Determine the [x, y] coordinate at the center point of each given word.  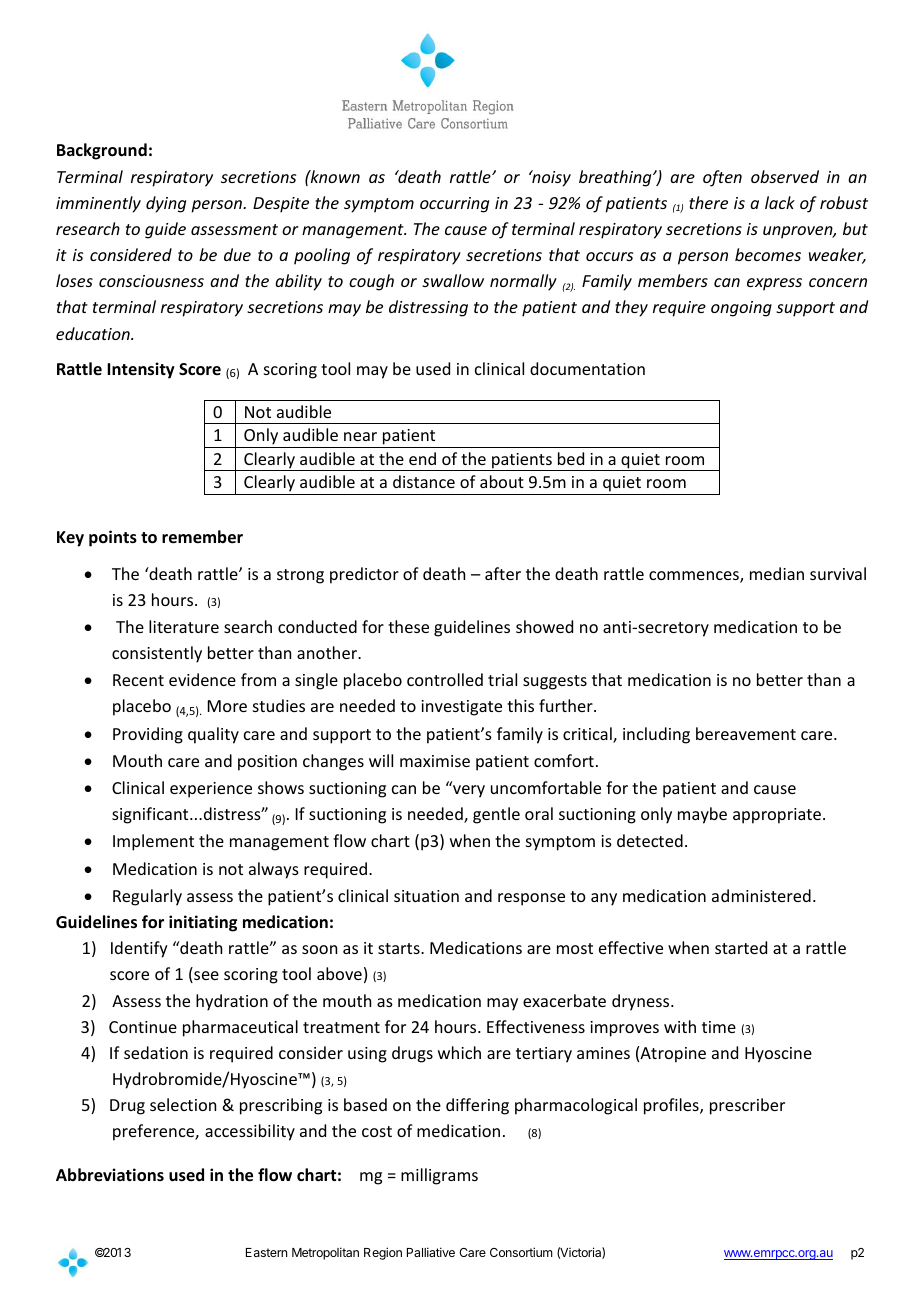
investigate [461, 708]
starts [400, 948]
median [777, 573]
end [422, 458]
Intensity [141, 370]
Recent [138, 680]
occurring [454, 205]
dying [166, 204]
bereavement [746, 733]
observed [785, 176]
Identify [139, 949]
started [741, 947]
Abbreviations [110, 1175]
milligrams [439, 1176]
